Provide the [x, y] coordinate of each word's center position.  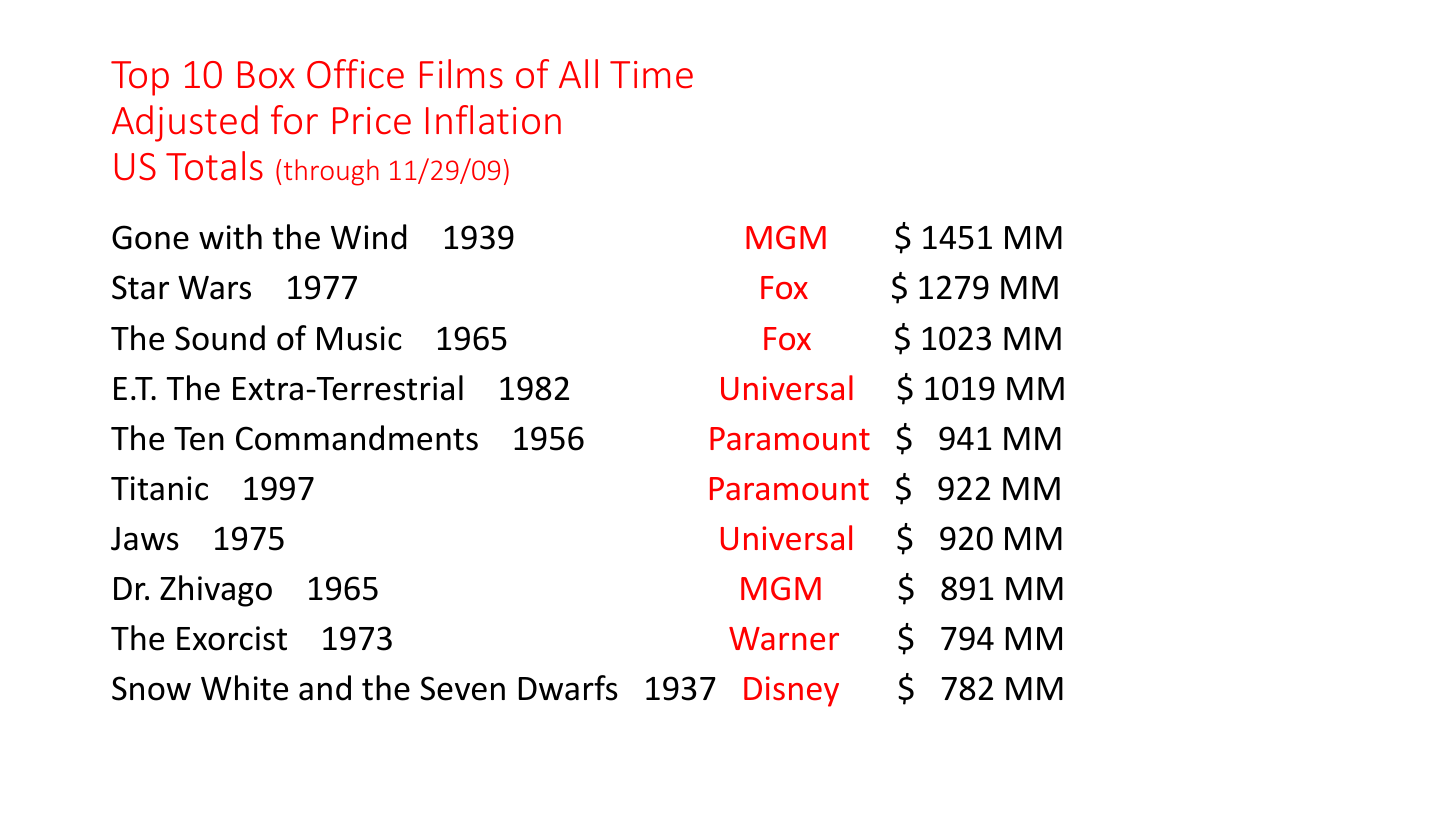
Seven [462, 688]
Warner [784, 639]
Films [461, 74]
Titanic [159, 488]
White [244, 688]
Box [266, 75]
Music [359, 338]
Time [651, 75]
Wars [214, 288]
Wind [368, 237]
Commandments [357, 438]
